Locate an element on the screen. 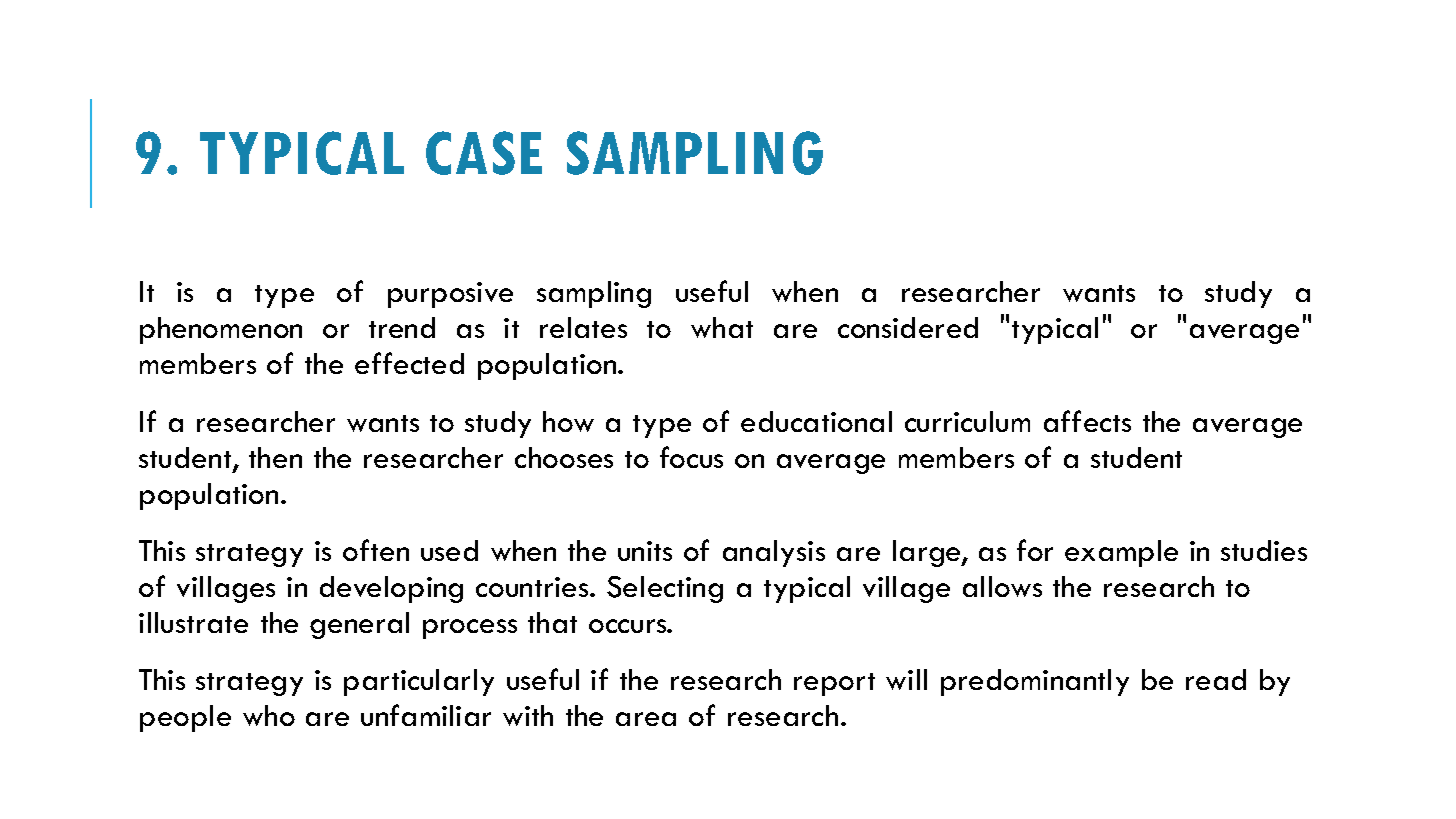  considered is located at coordinates (908, 327).
